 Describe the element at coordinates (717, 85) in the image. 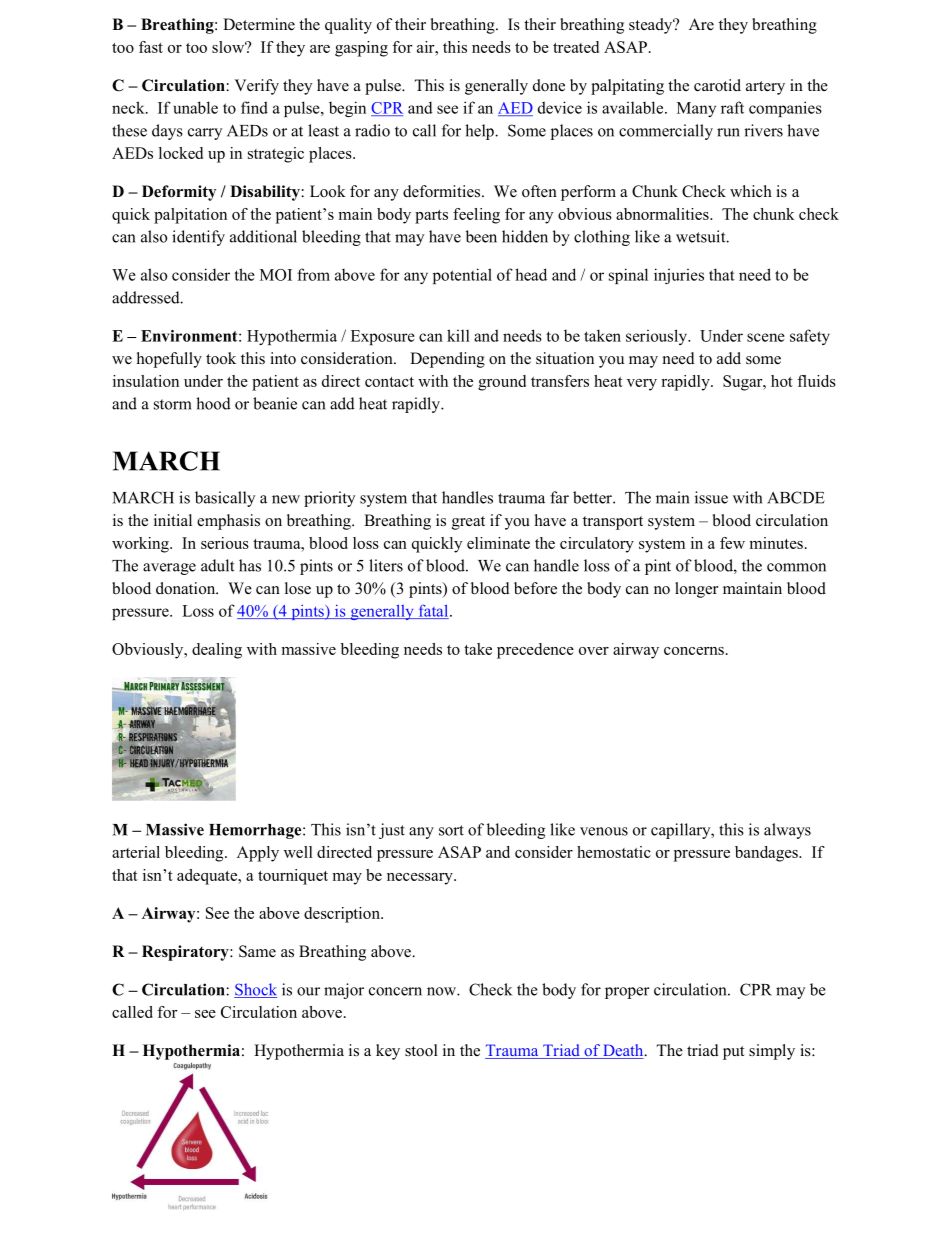

I see `carotid` at that location.
